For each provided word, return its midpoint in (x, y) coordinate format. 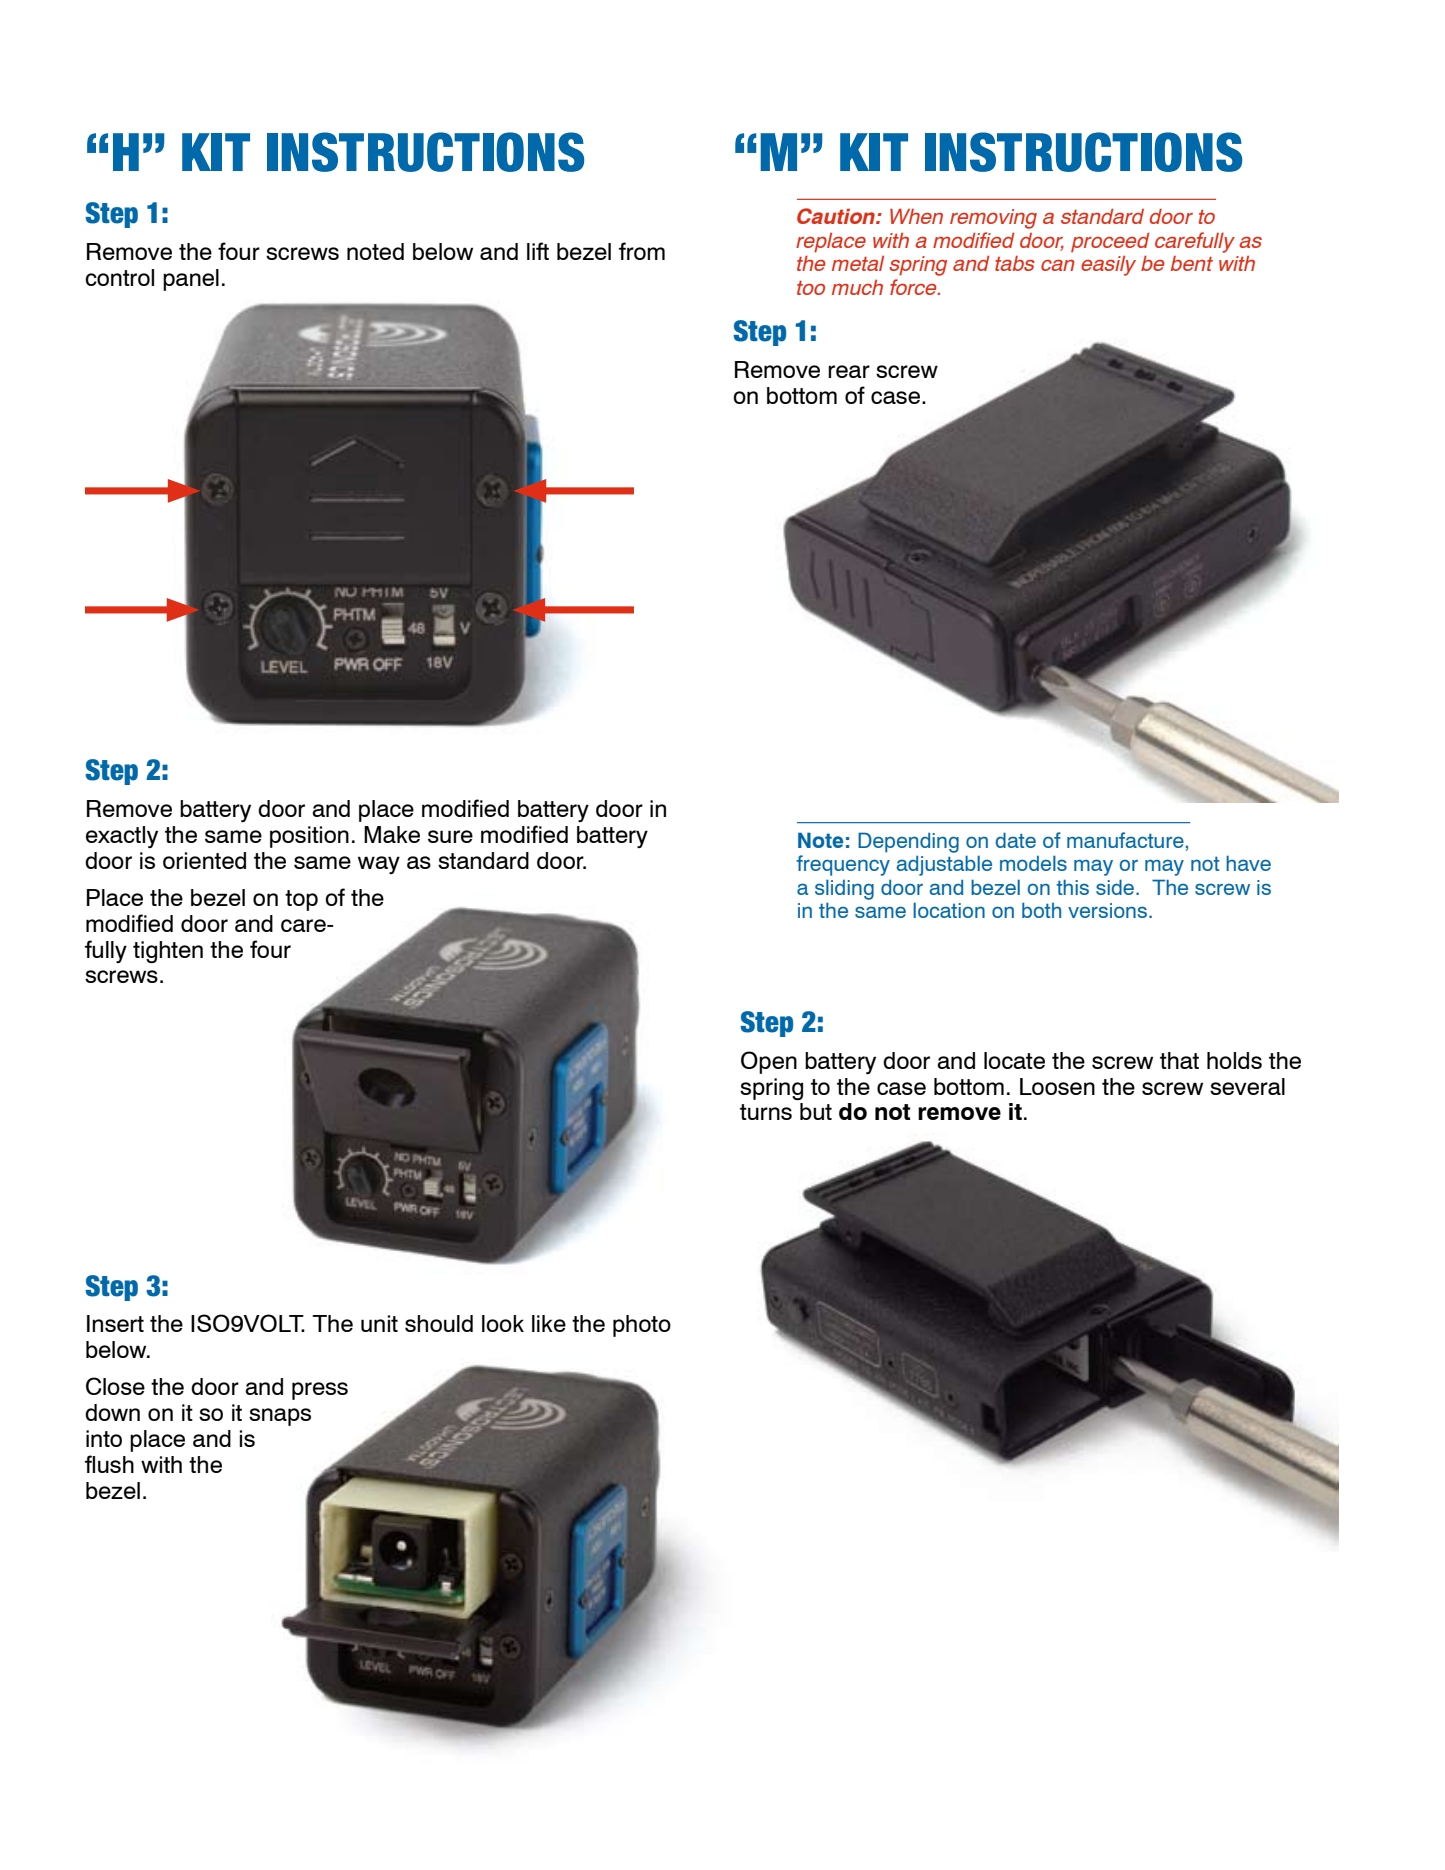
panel (191, 280)
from (642, 251)
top (301, 900)
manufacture (1125, 840)
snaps (280, 1417)
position (309, 837)
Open (769, 1062)
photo (642, 1326)
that (1179, 1060)
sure (450, 836)
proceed (1110, 242)
